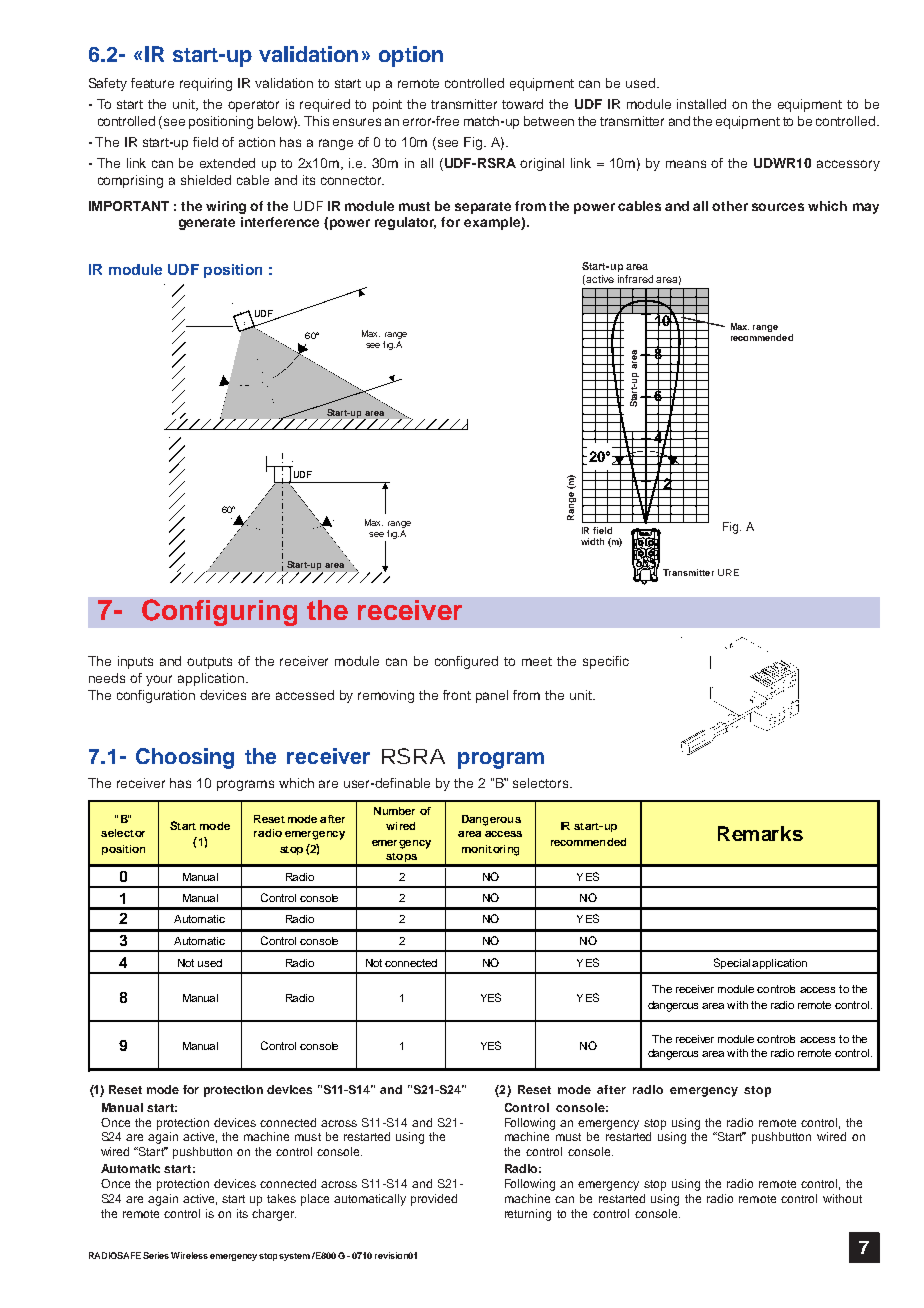  Describe the element at coordinates (528, 1215) in the page. I see `returning` at that location.
